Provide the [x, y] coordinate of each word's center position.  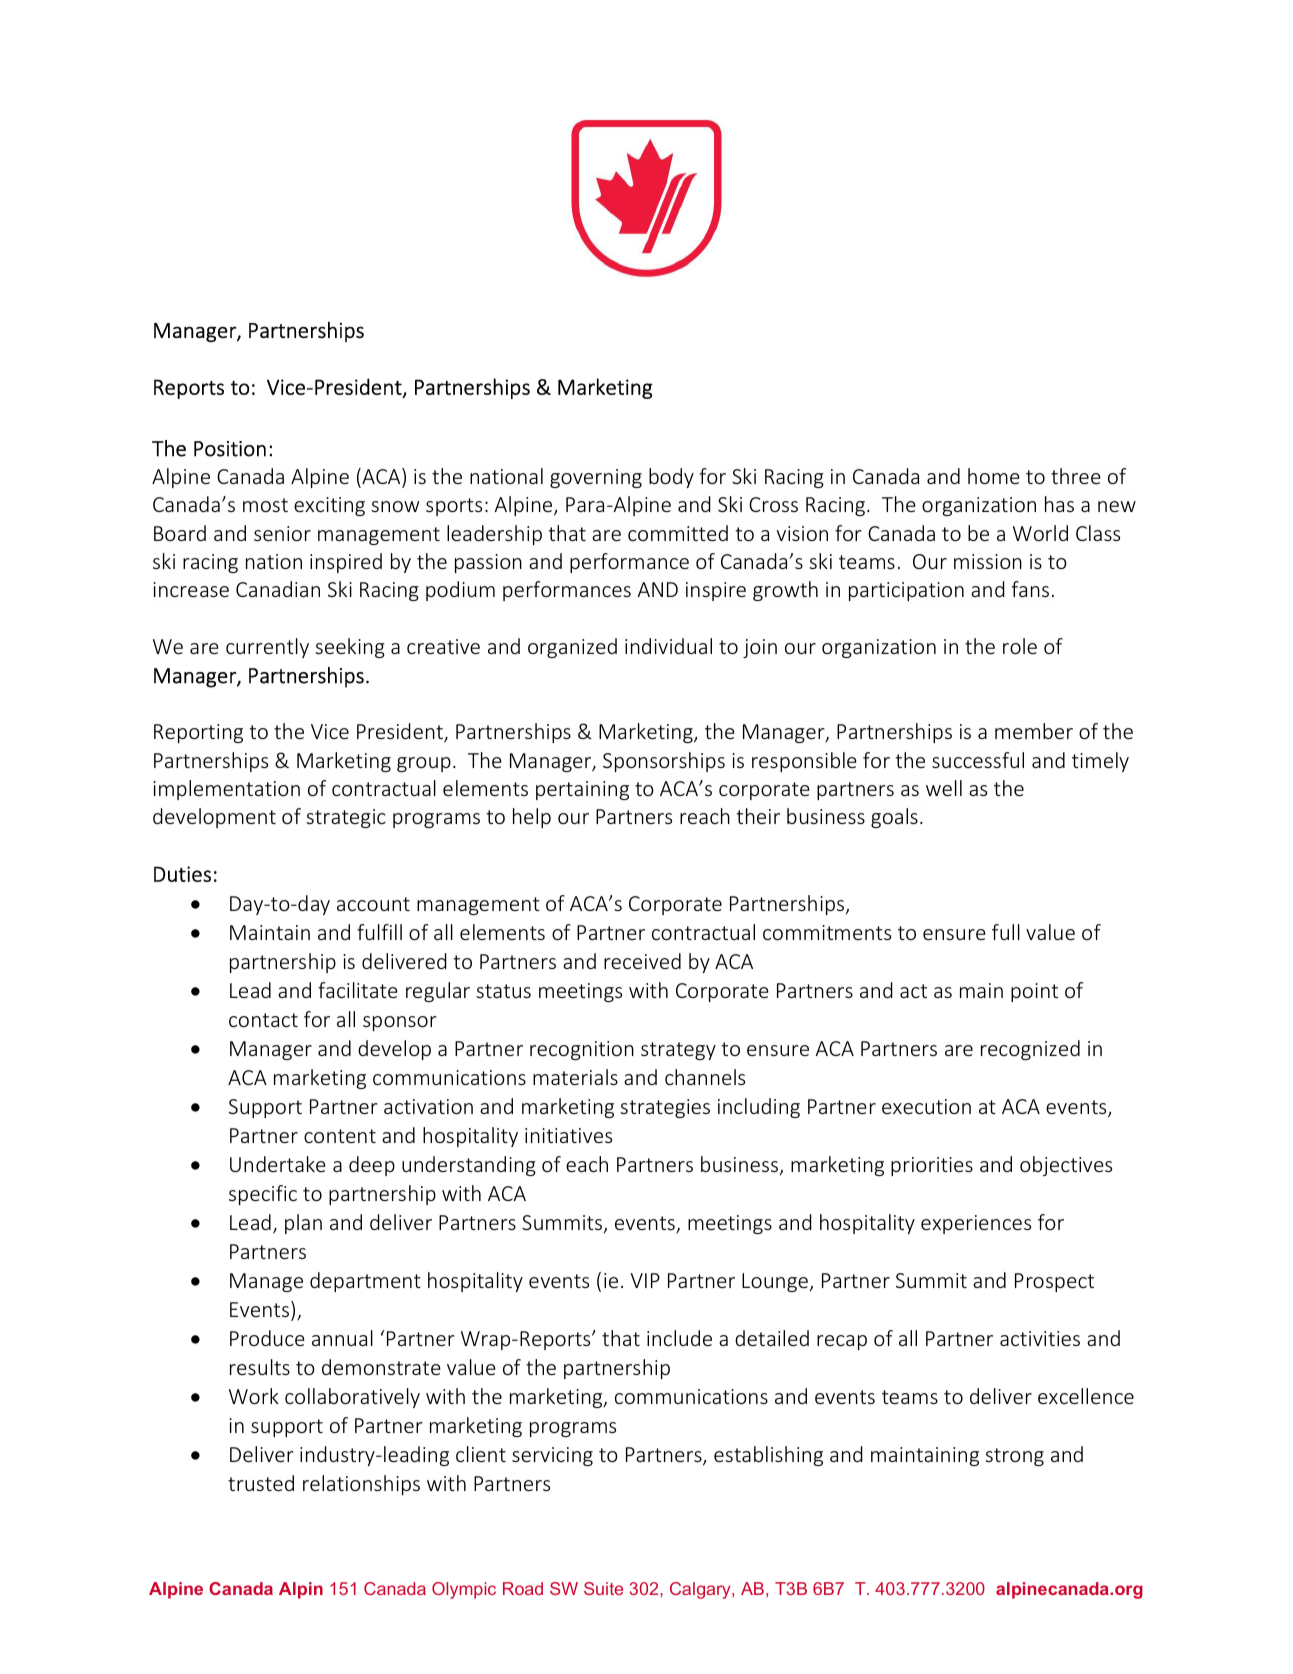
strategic [346, 818]
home [994, 476]
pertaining [582, 790]
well [944, 788]
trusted [261, 1483]
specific [263, 1195]
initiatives [568, 1135]
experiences [976, 1224]
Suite [603, 1588]
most [265, 505]
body [671, 478]
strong [1014, 1457]
